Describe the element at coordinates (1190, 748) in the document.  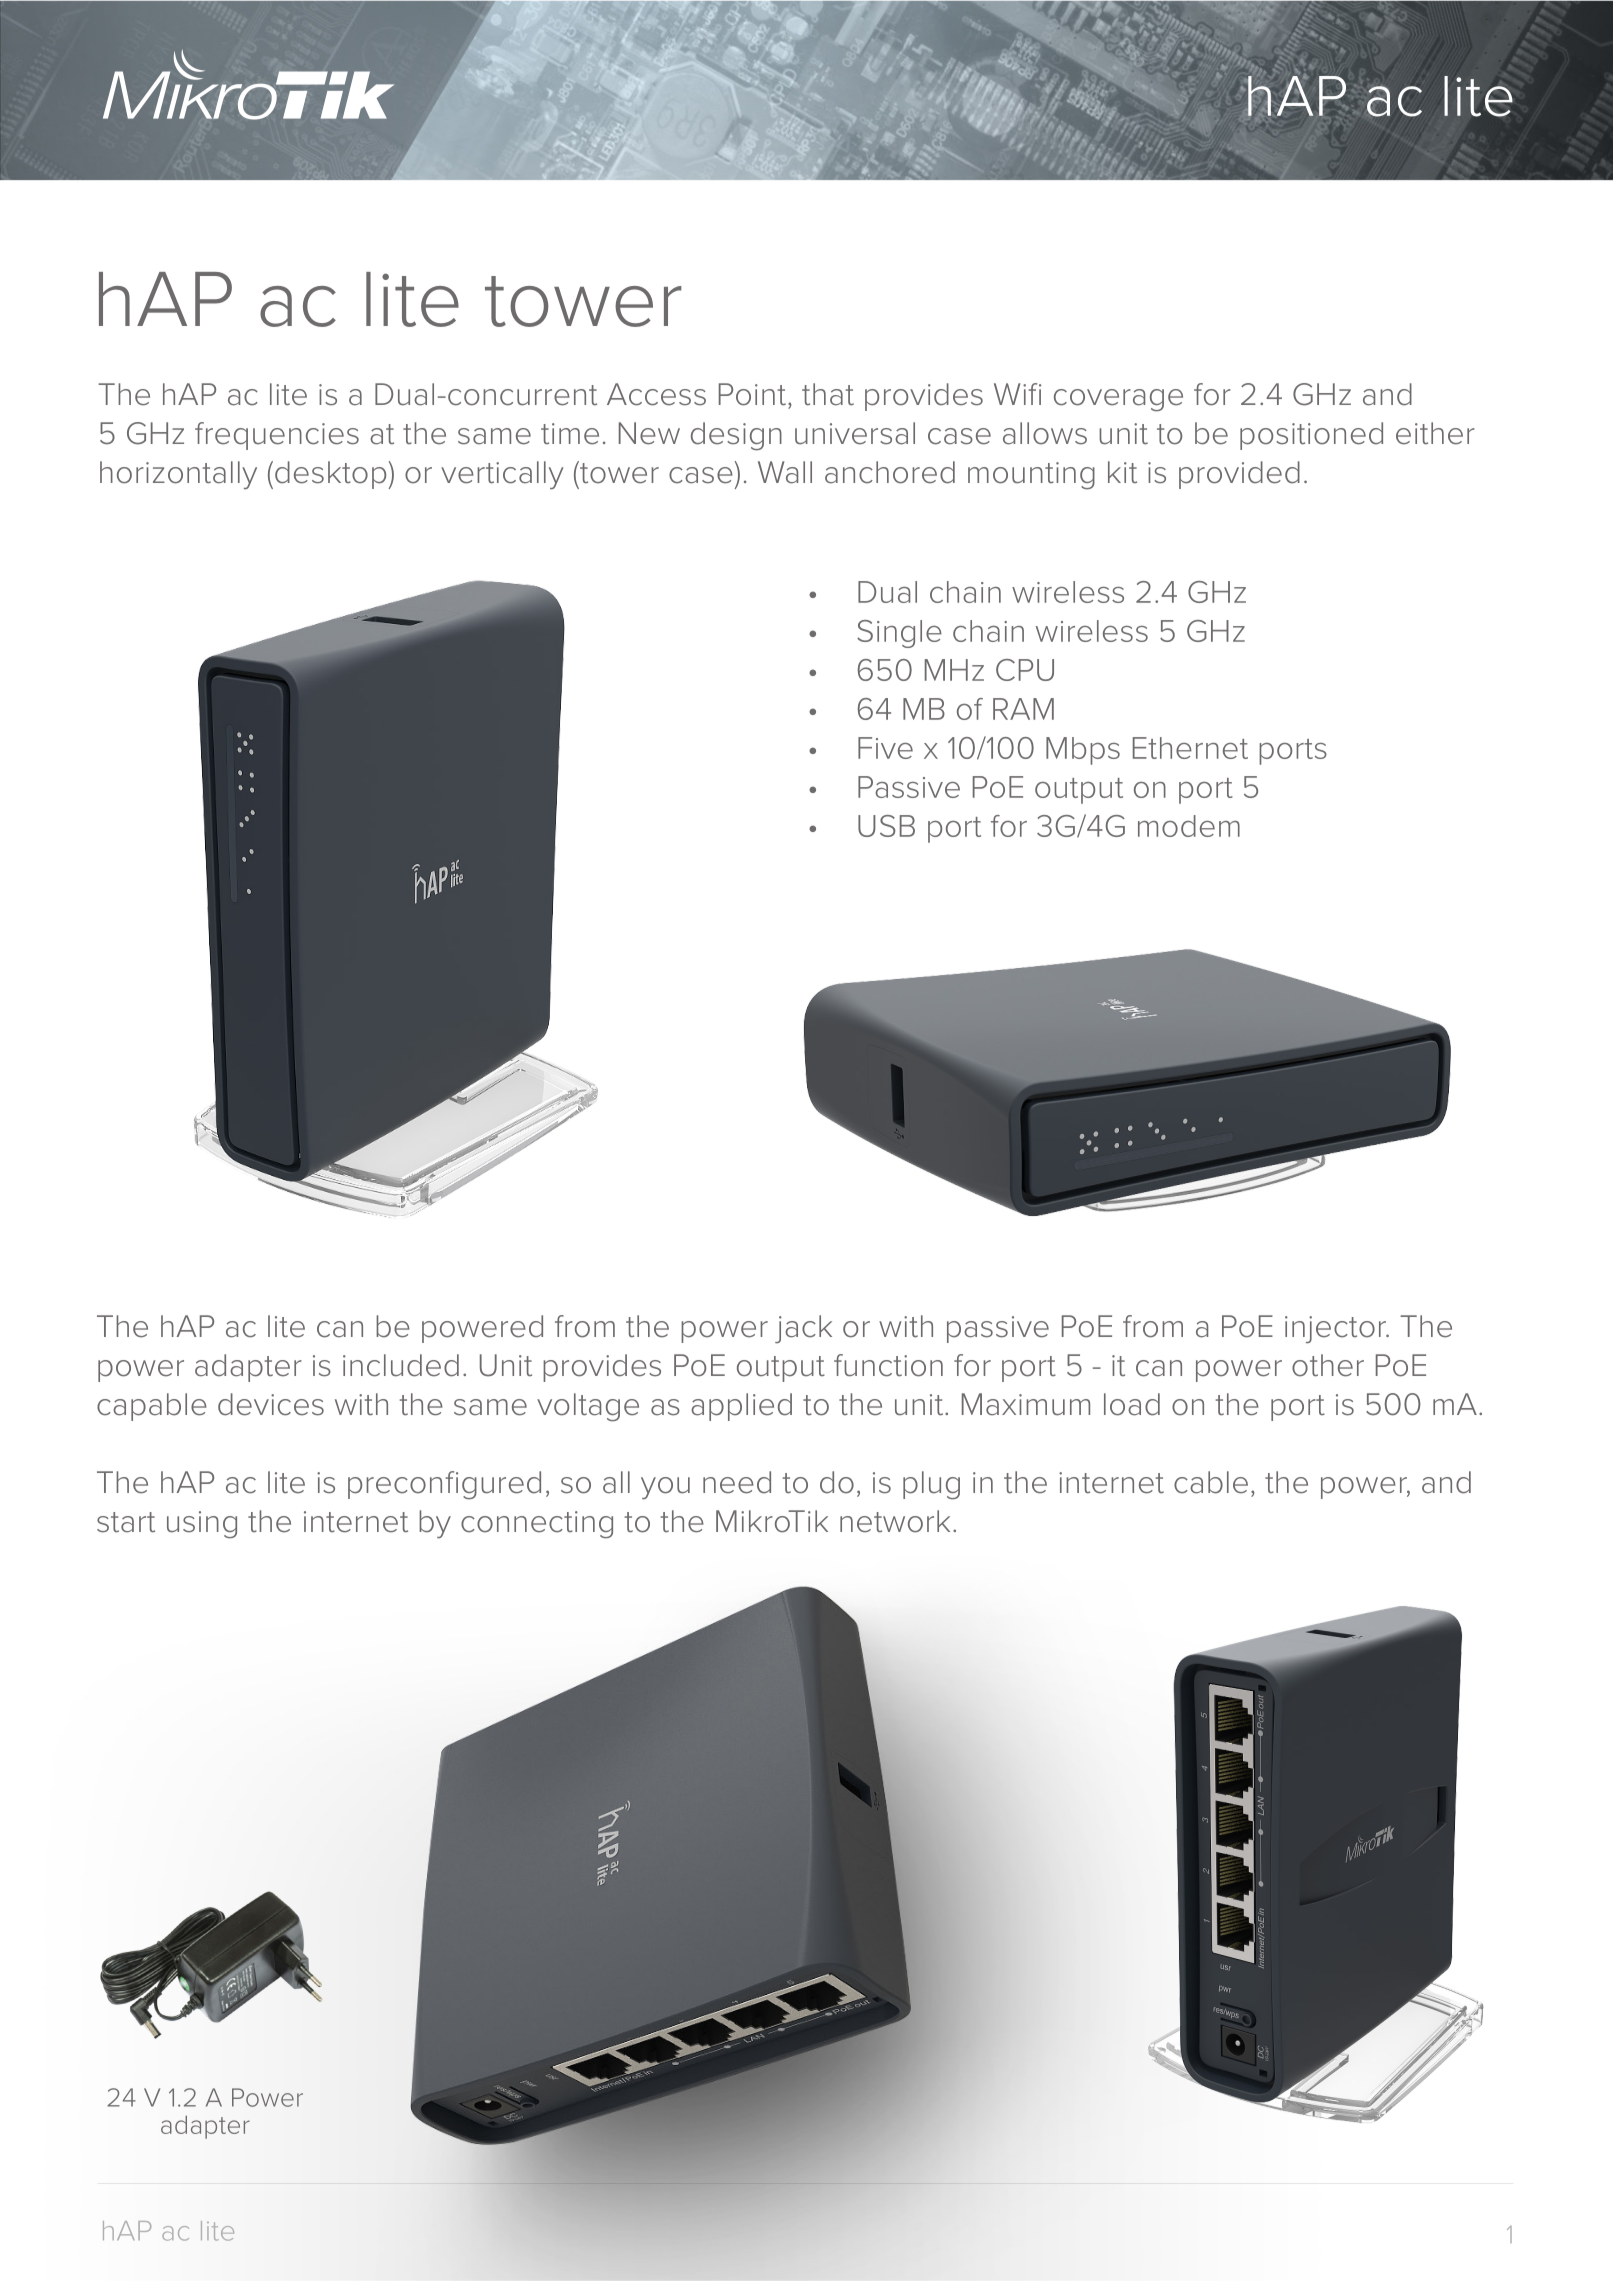
I see `Ethernet` at that location.
